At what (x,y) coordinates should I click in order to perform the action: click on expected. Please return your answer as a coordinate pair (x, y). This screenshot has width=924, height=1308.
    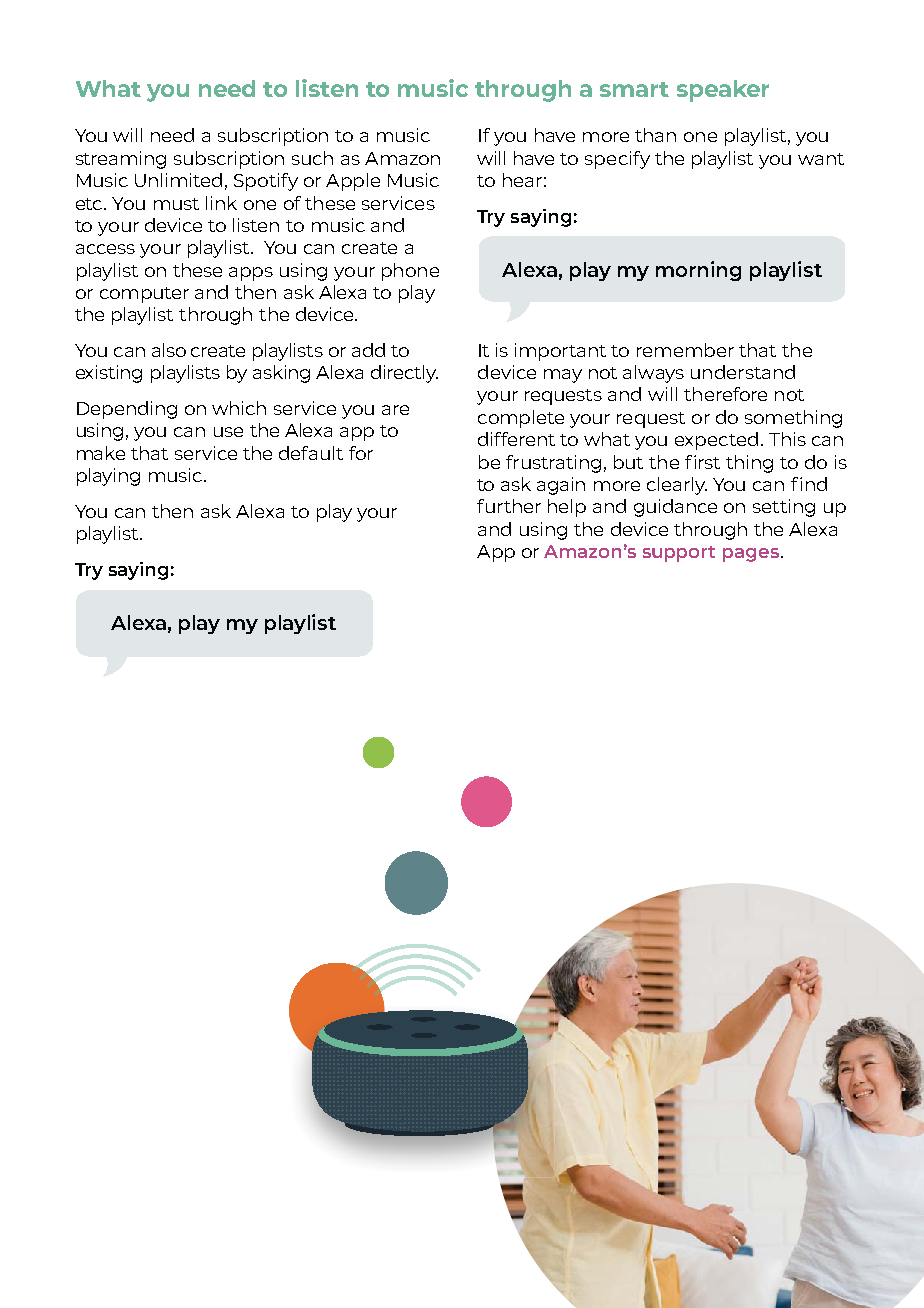
    Looking at the image, I should click on (716, 441).
